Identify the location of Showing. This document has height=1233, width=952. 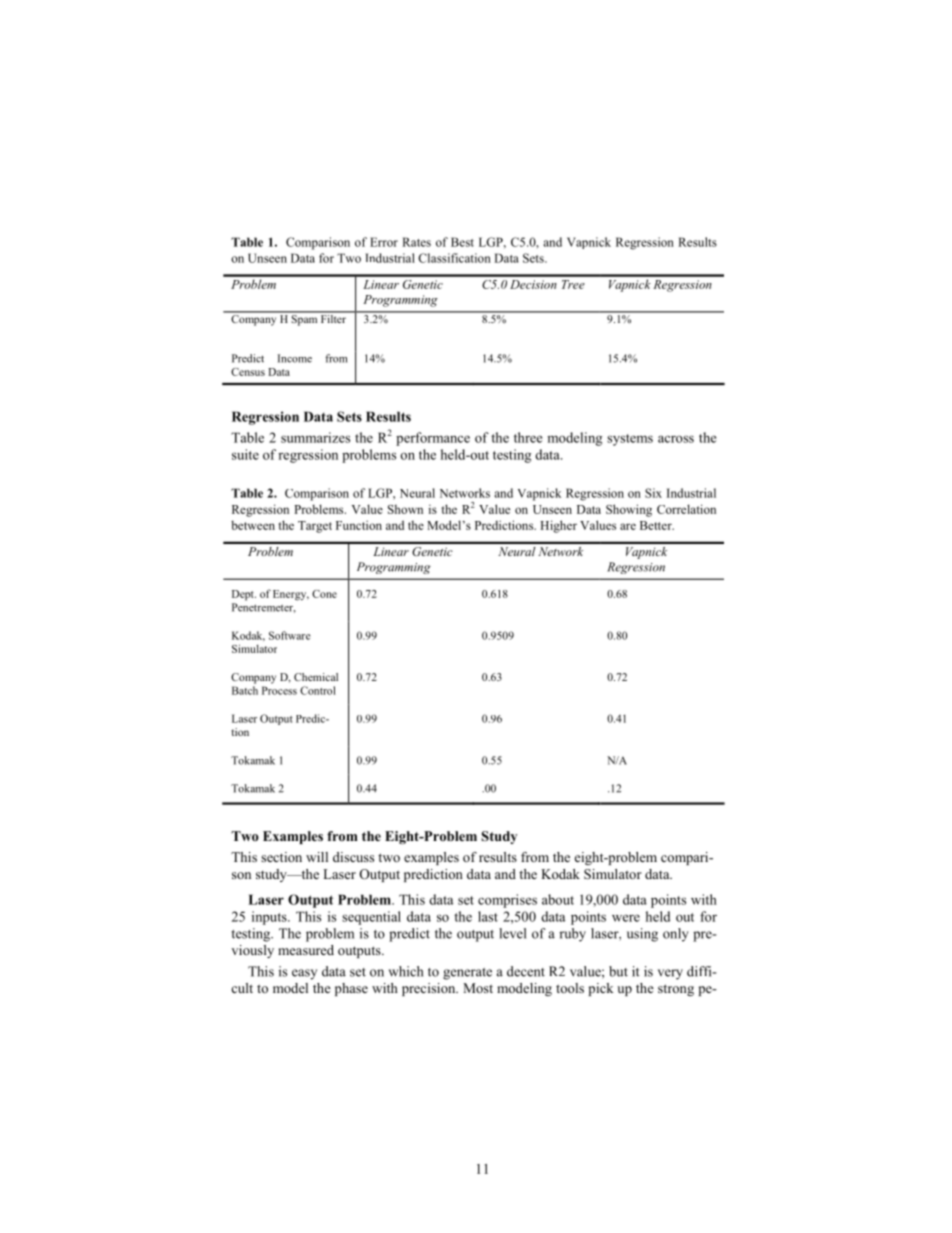
(629, 510).
